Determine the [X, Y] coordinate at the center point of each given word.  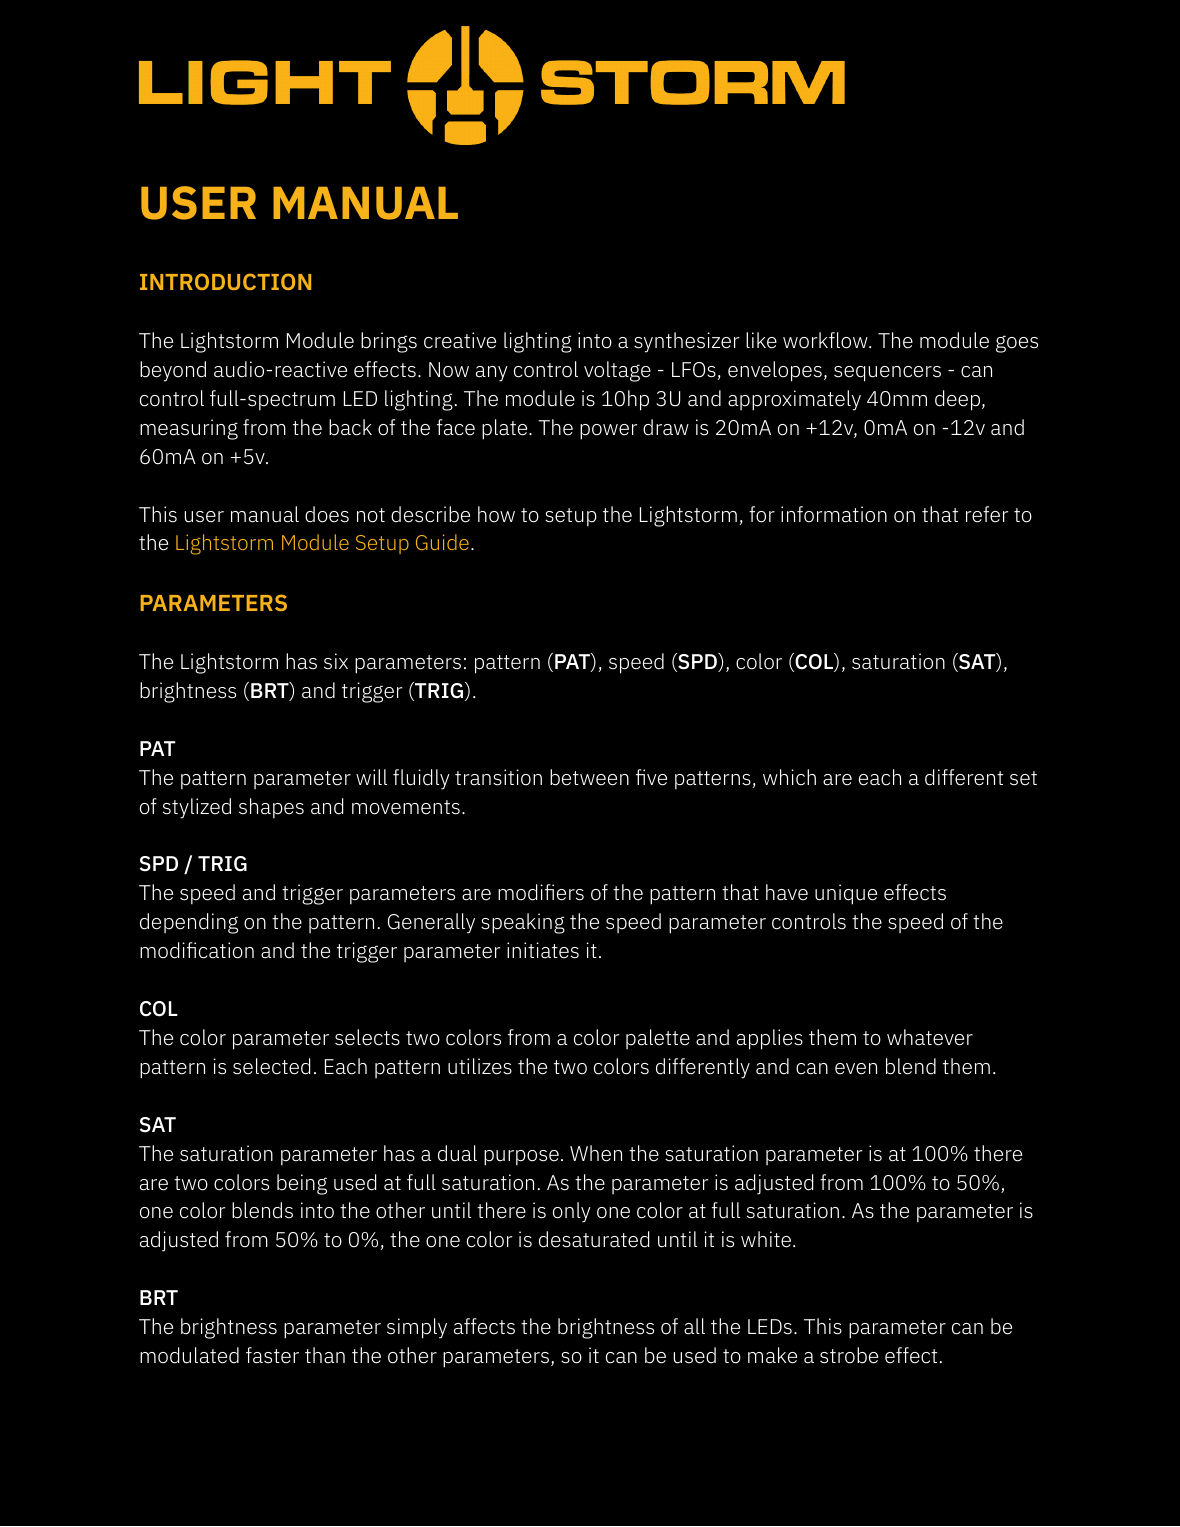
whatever [930, 1037]
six [336, 661]
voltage [617, 371]
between [589, 777]
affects [484, 1326]
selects [367, 1037]
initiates [543, 950]
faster [272, 1355]
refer [987, 514]
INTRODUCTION [225, 281]
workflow [826, 340]
